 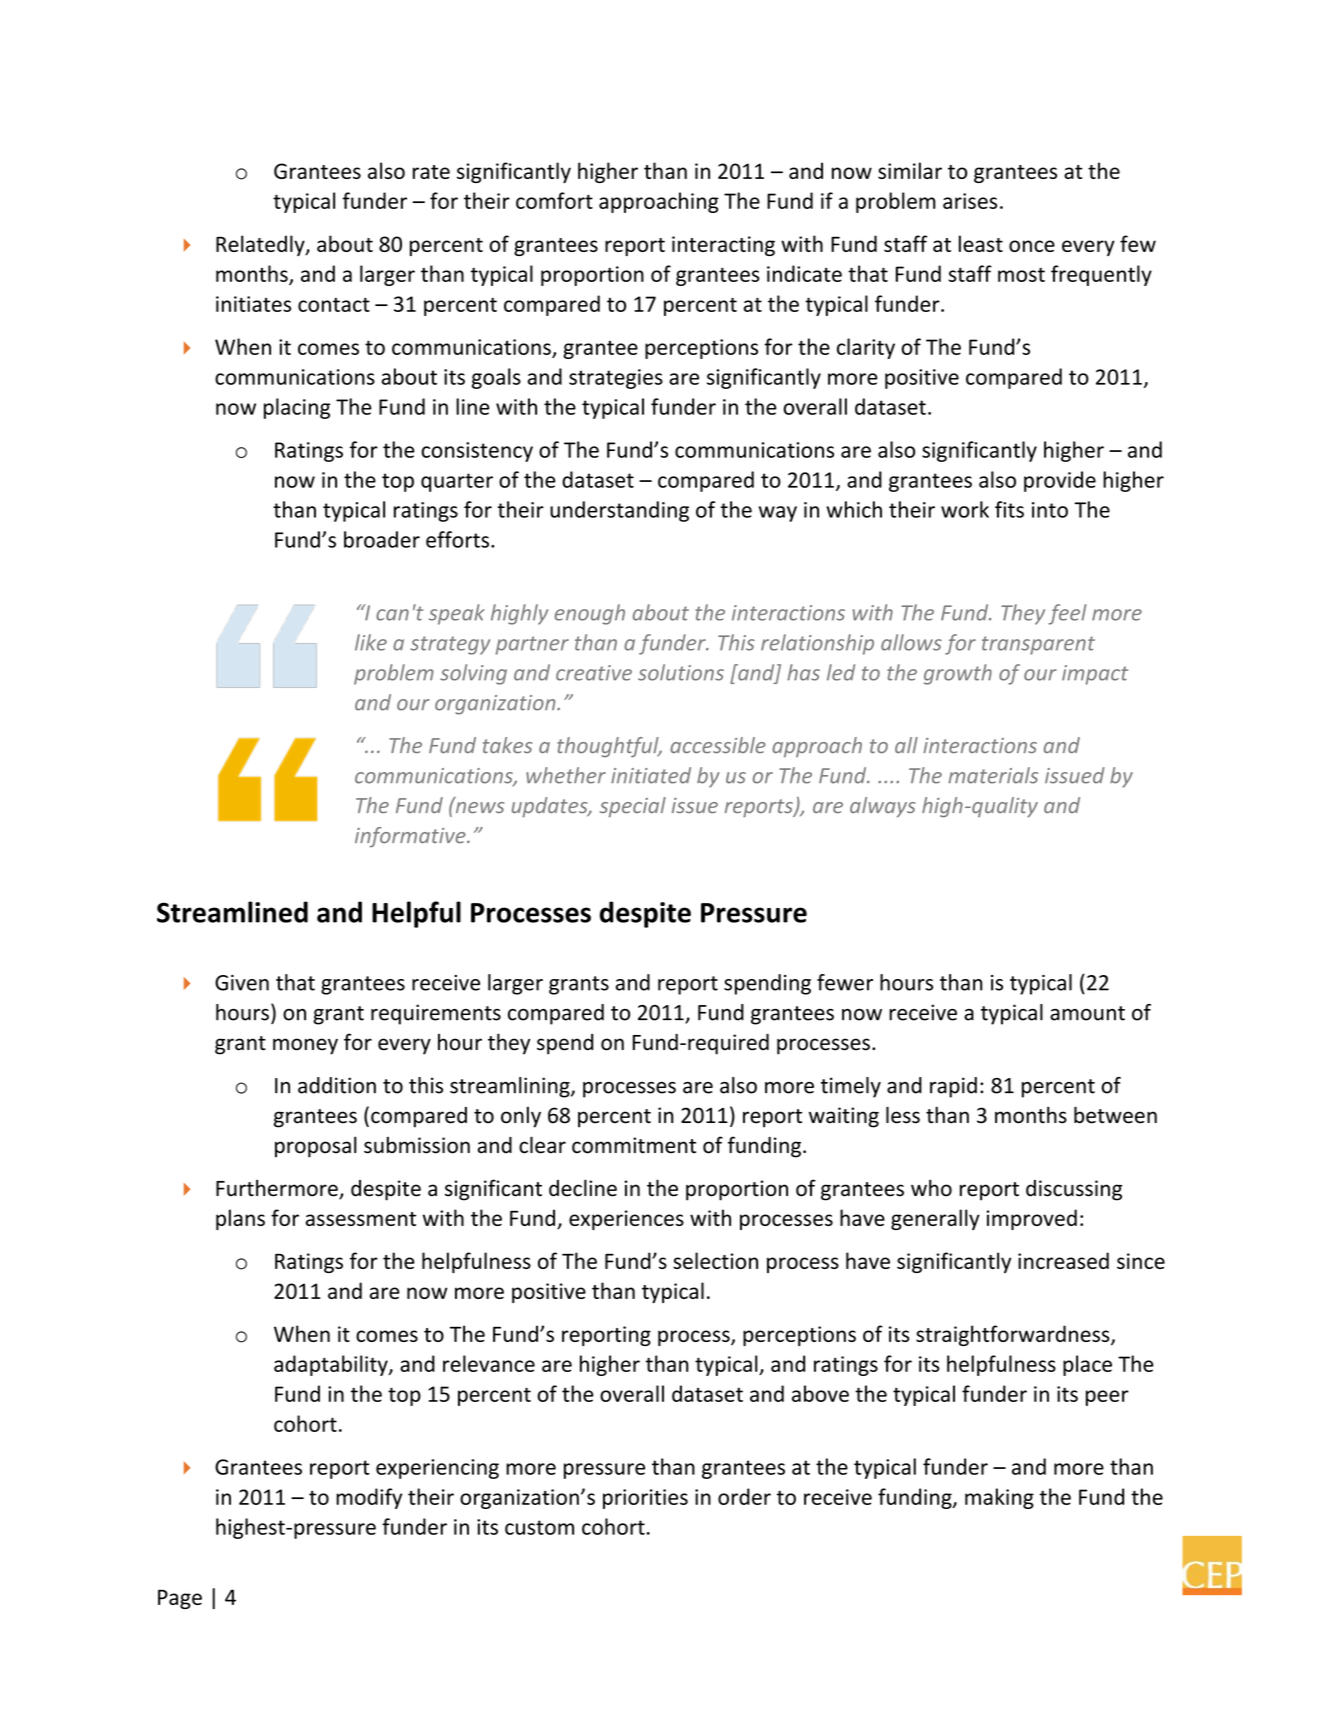 What do you see at coordinates (371, 642) in the screenshot?
I see `like` at bounding box center [371, 642].
